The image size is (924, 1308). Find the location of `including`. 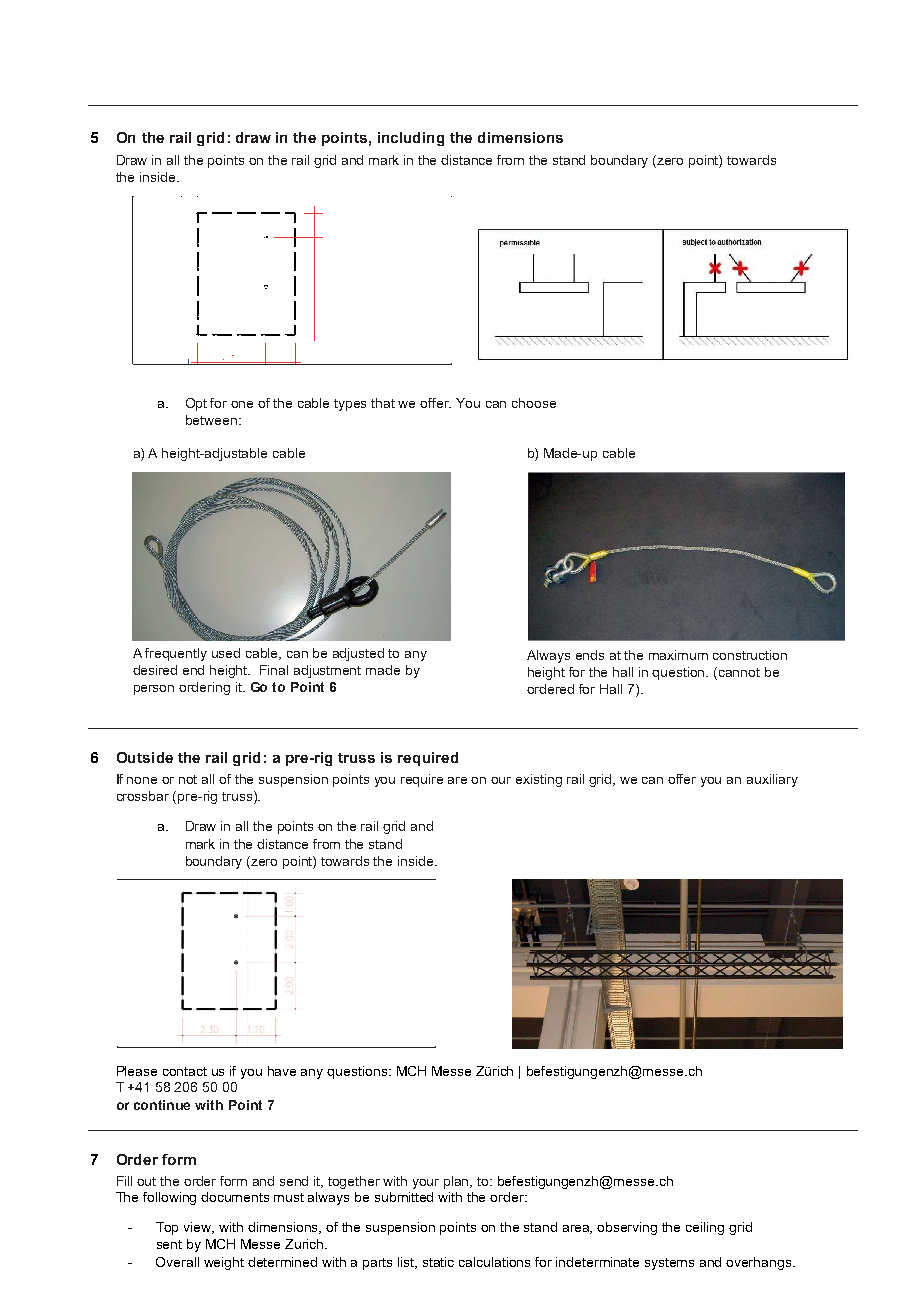

including is located at coordinates (411, 139).
